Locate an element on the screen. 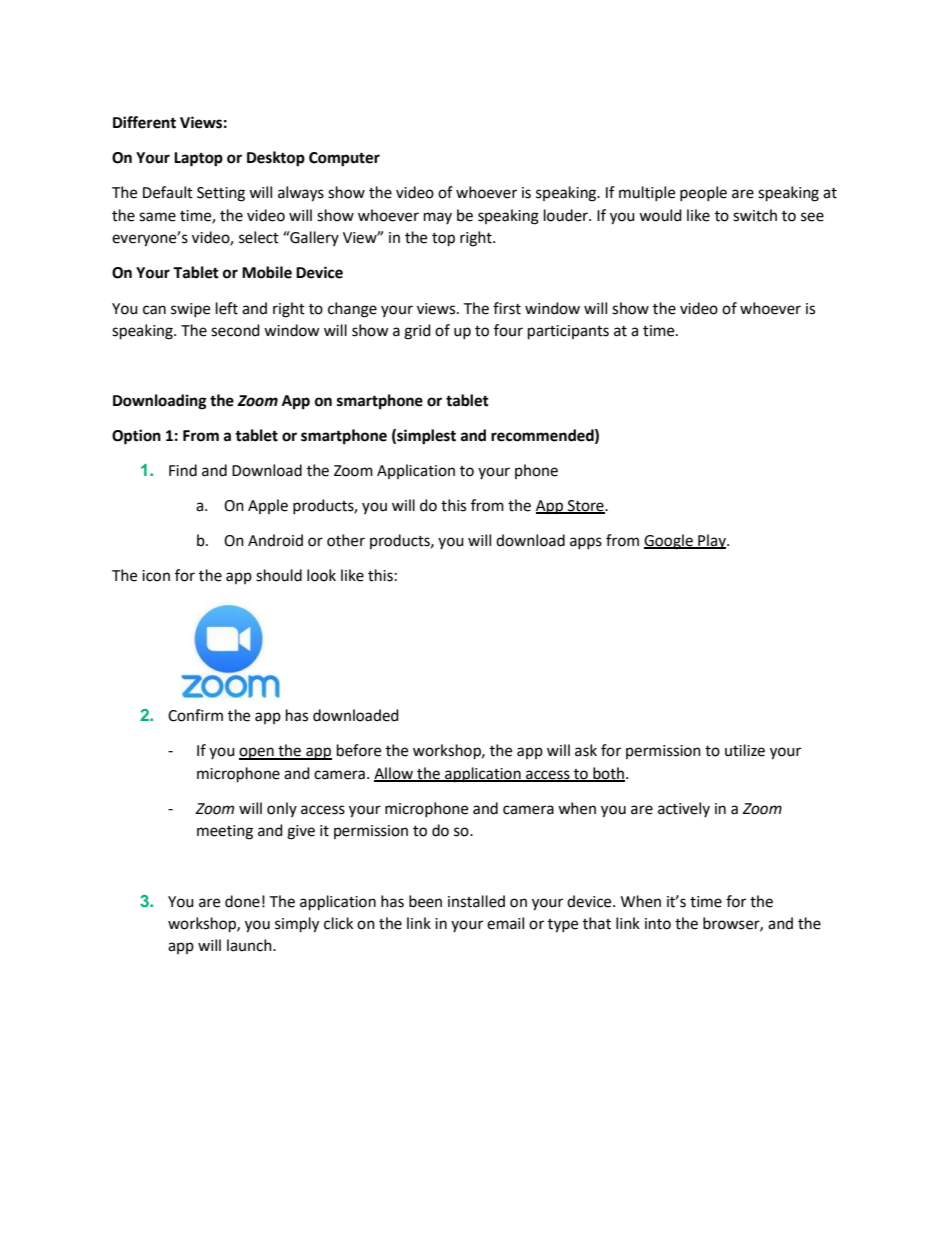 The width and height of the screenshot is (952, 1233). Laptop is located at coordinates (198, 159).
